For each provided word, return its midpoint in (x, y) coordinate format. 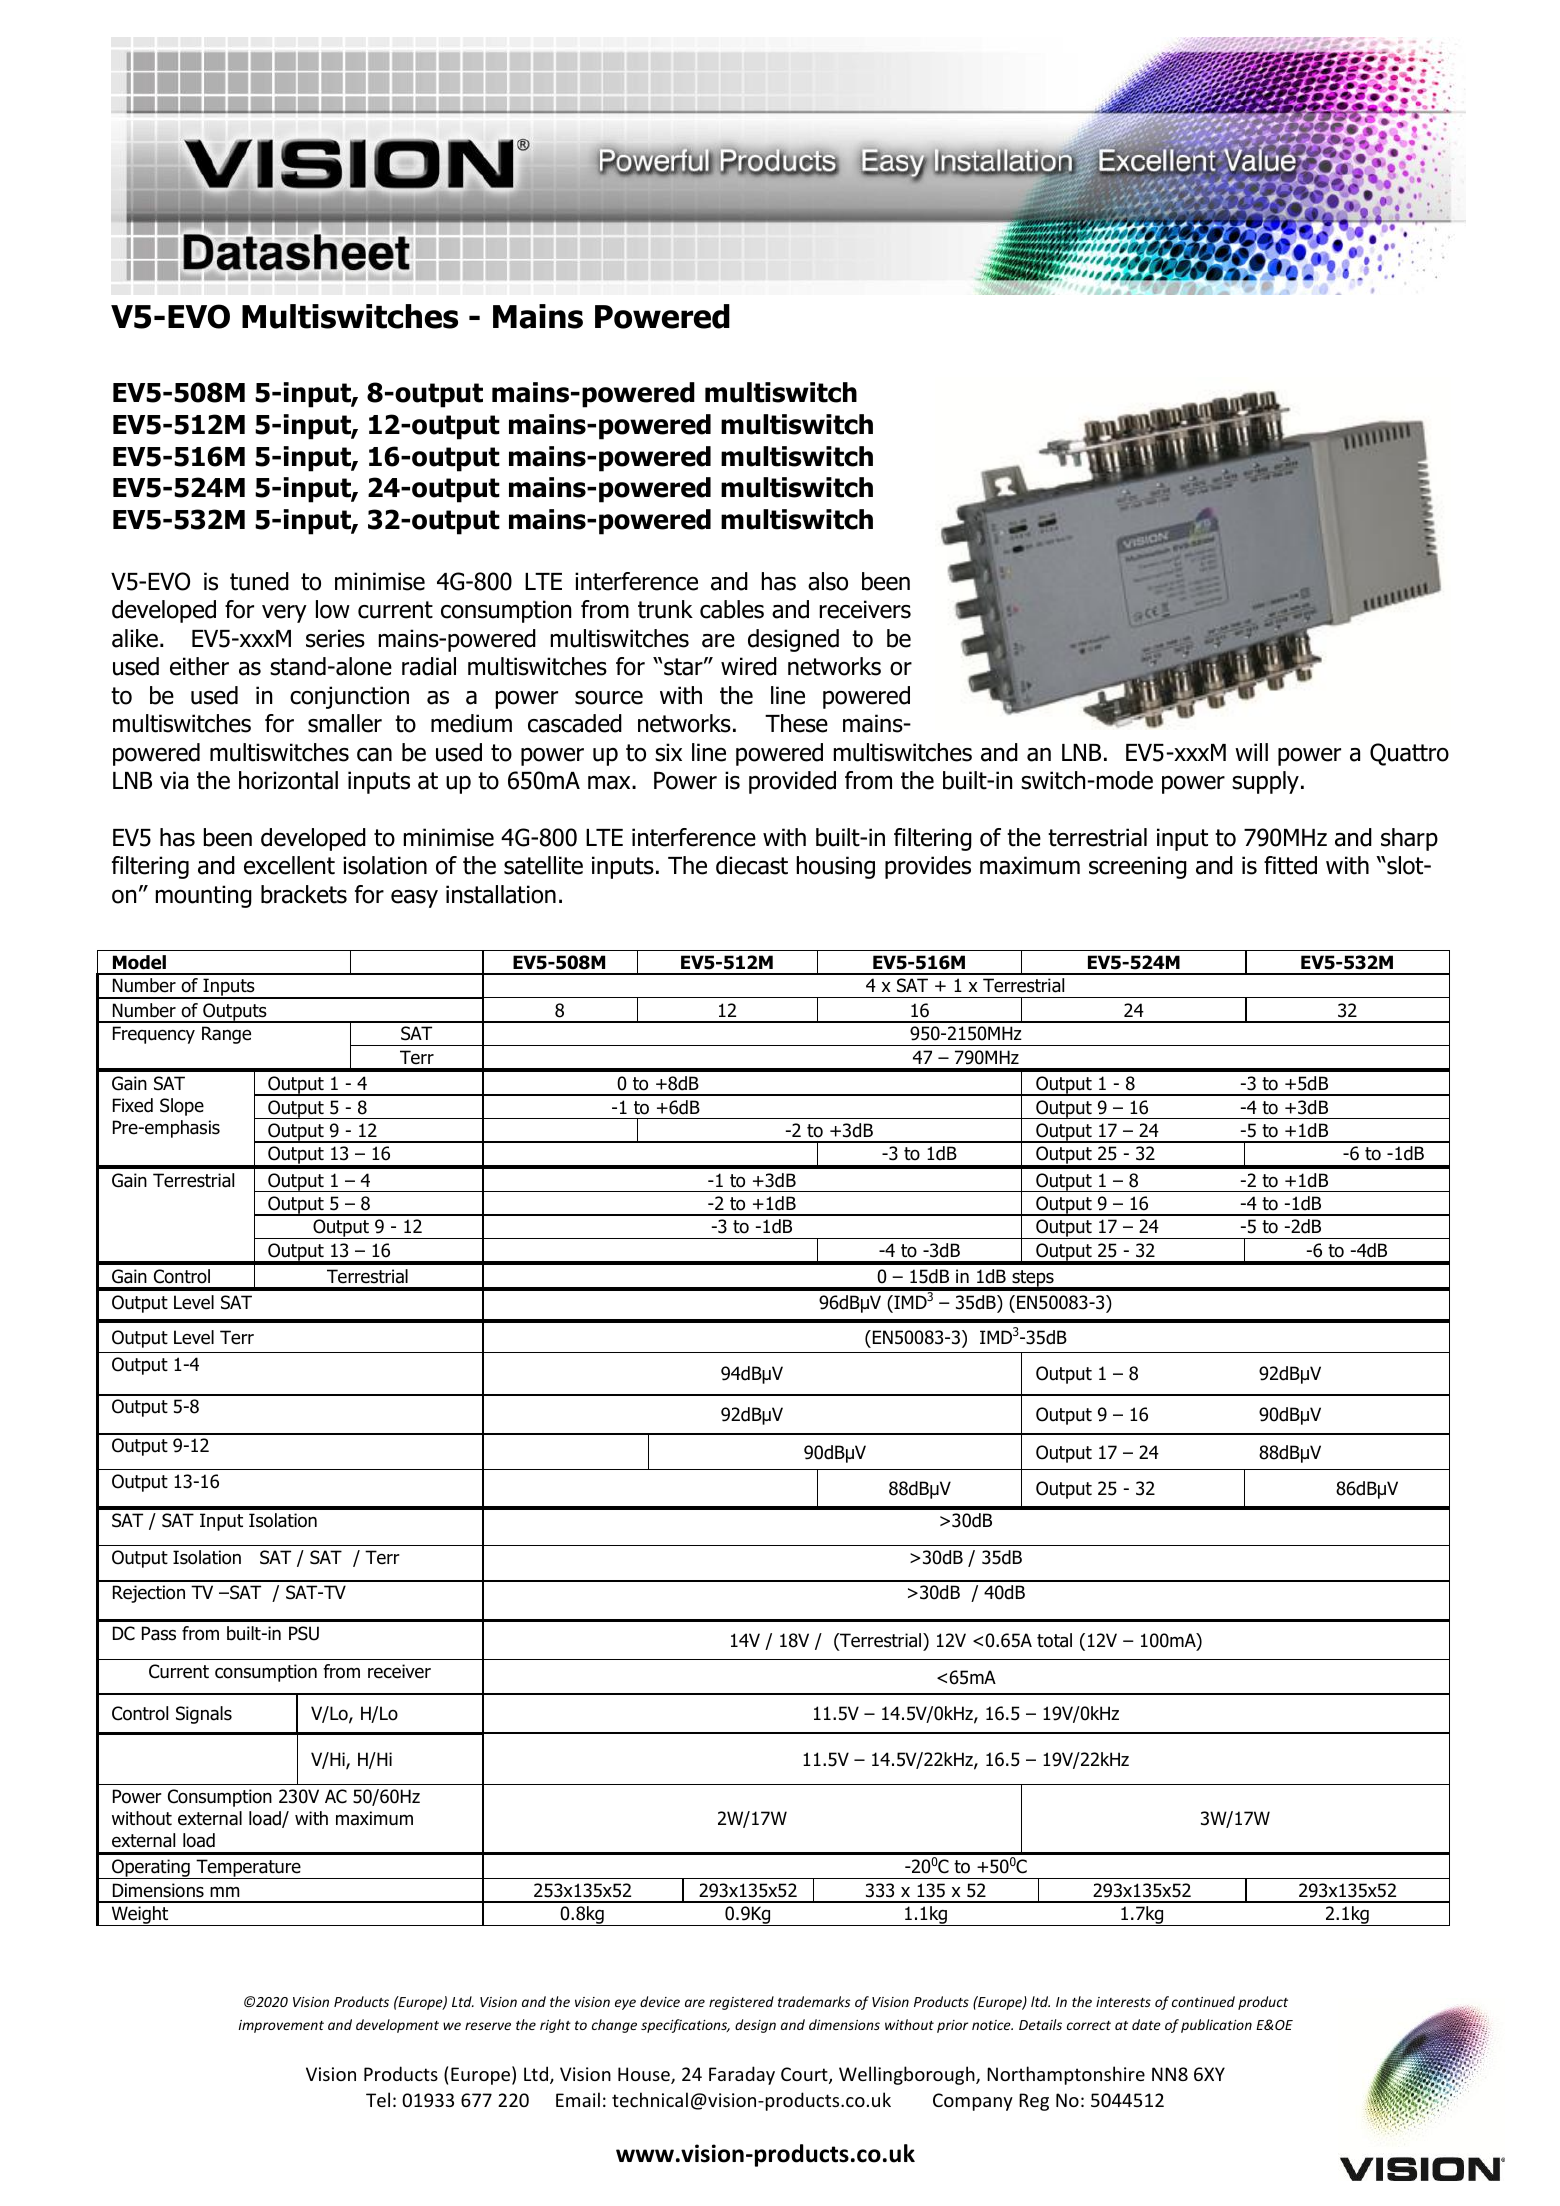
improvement (281, 2026)
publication (1216, 2026)
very (284, 613)
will (1251, 752)
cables (732, 609)
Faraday (742, 2075)
